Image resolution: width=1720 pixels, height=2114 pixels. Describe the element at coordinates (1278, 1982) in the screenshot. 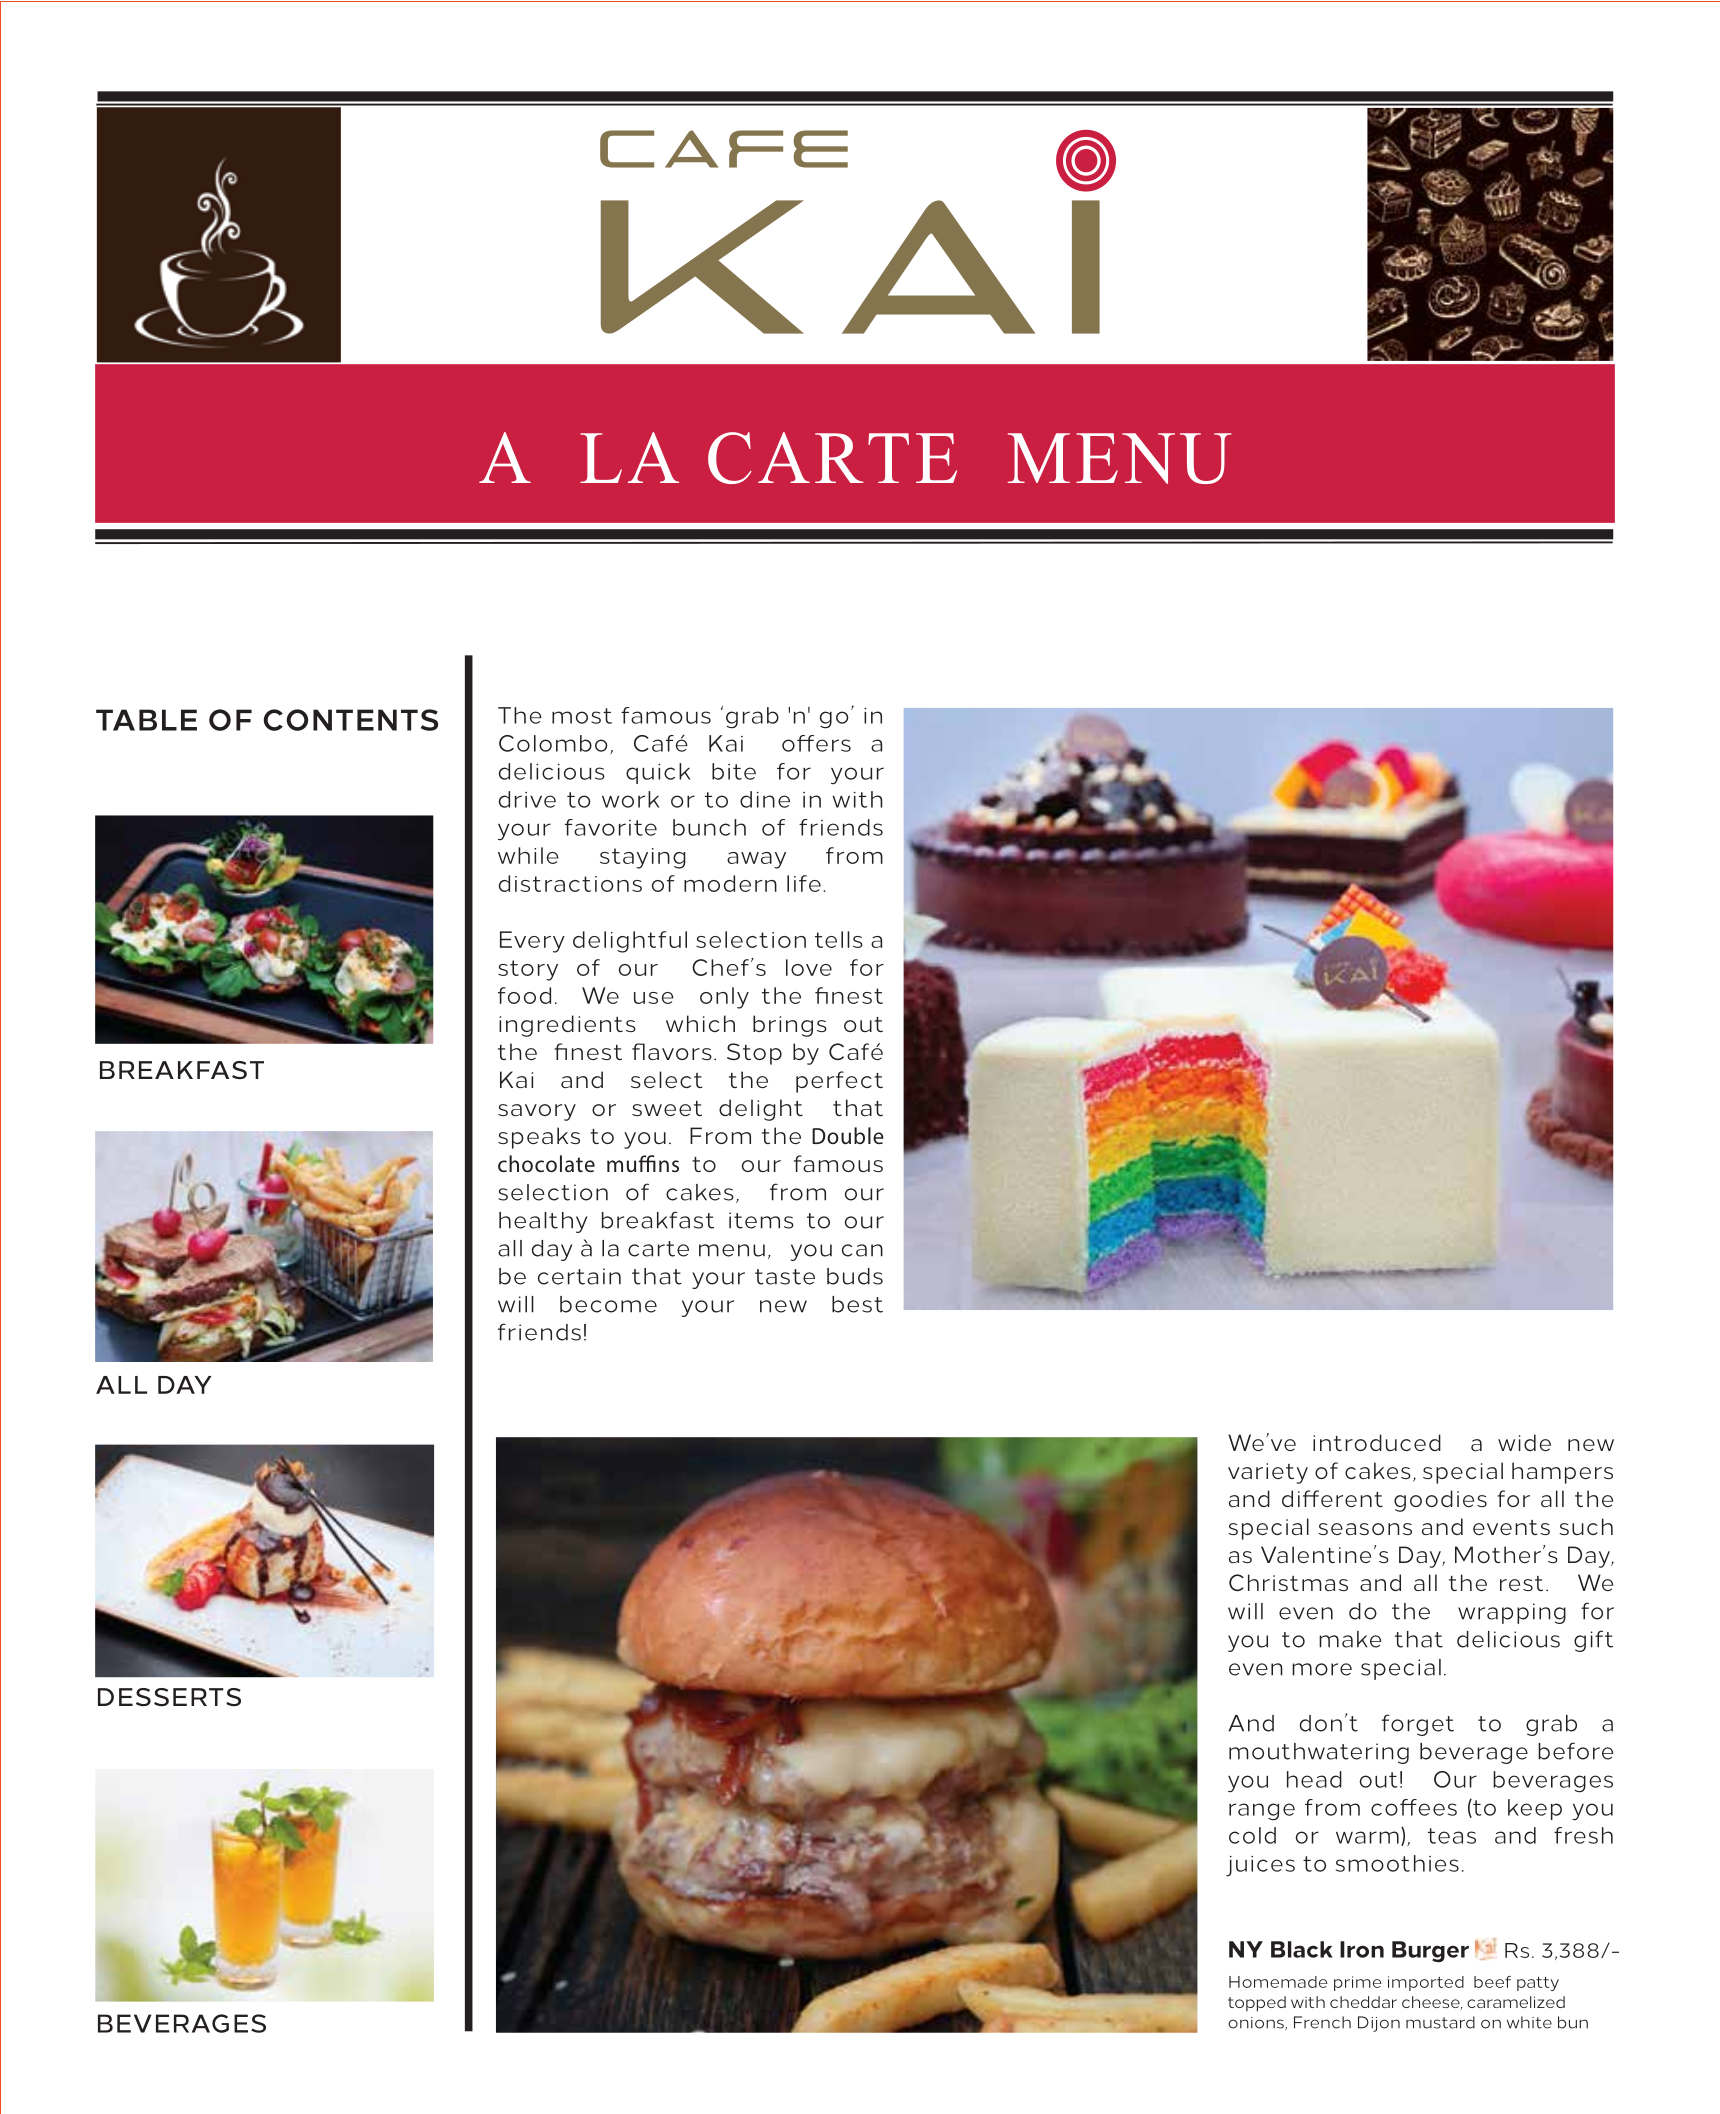

I see `Homemade` at that location.
